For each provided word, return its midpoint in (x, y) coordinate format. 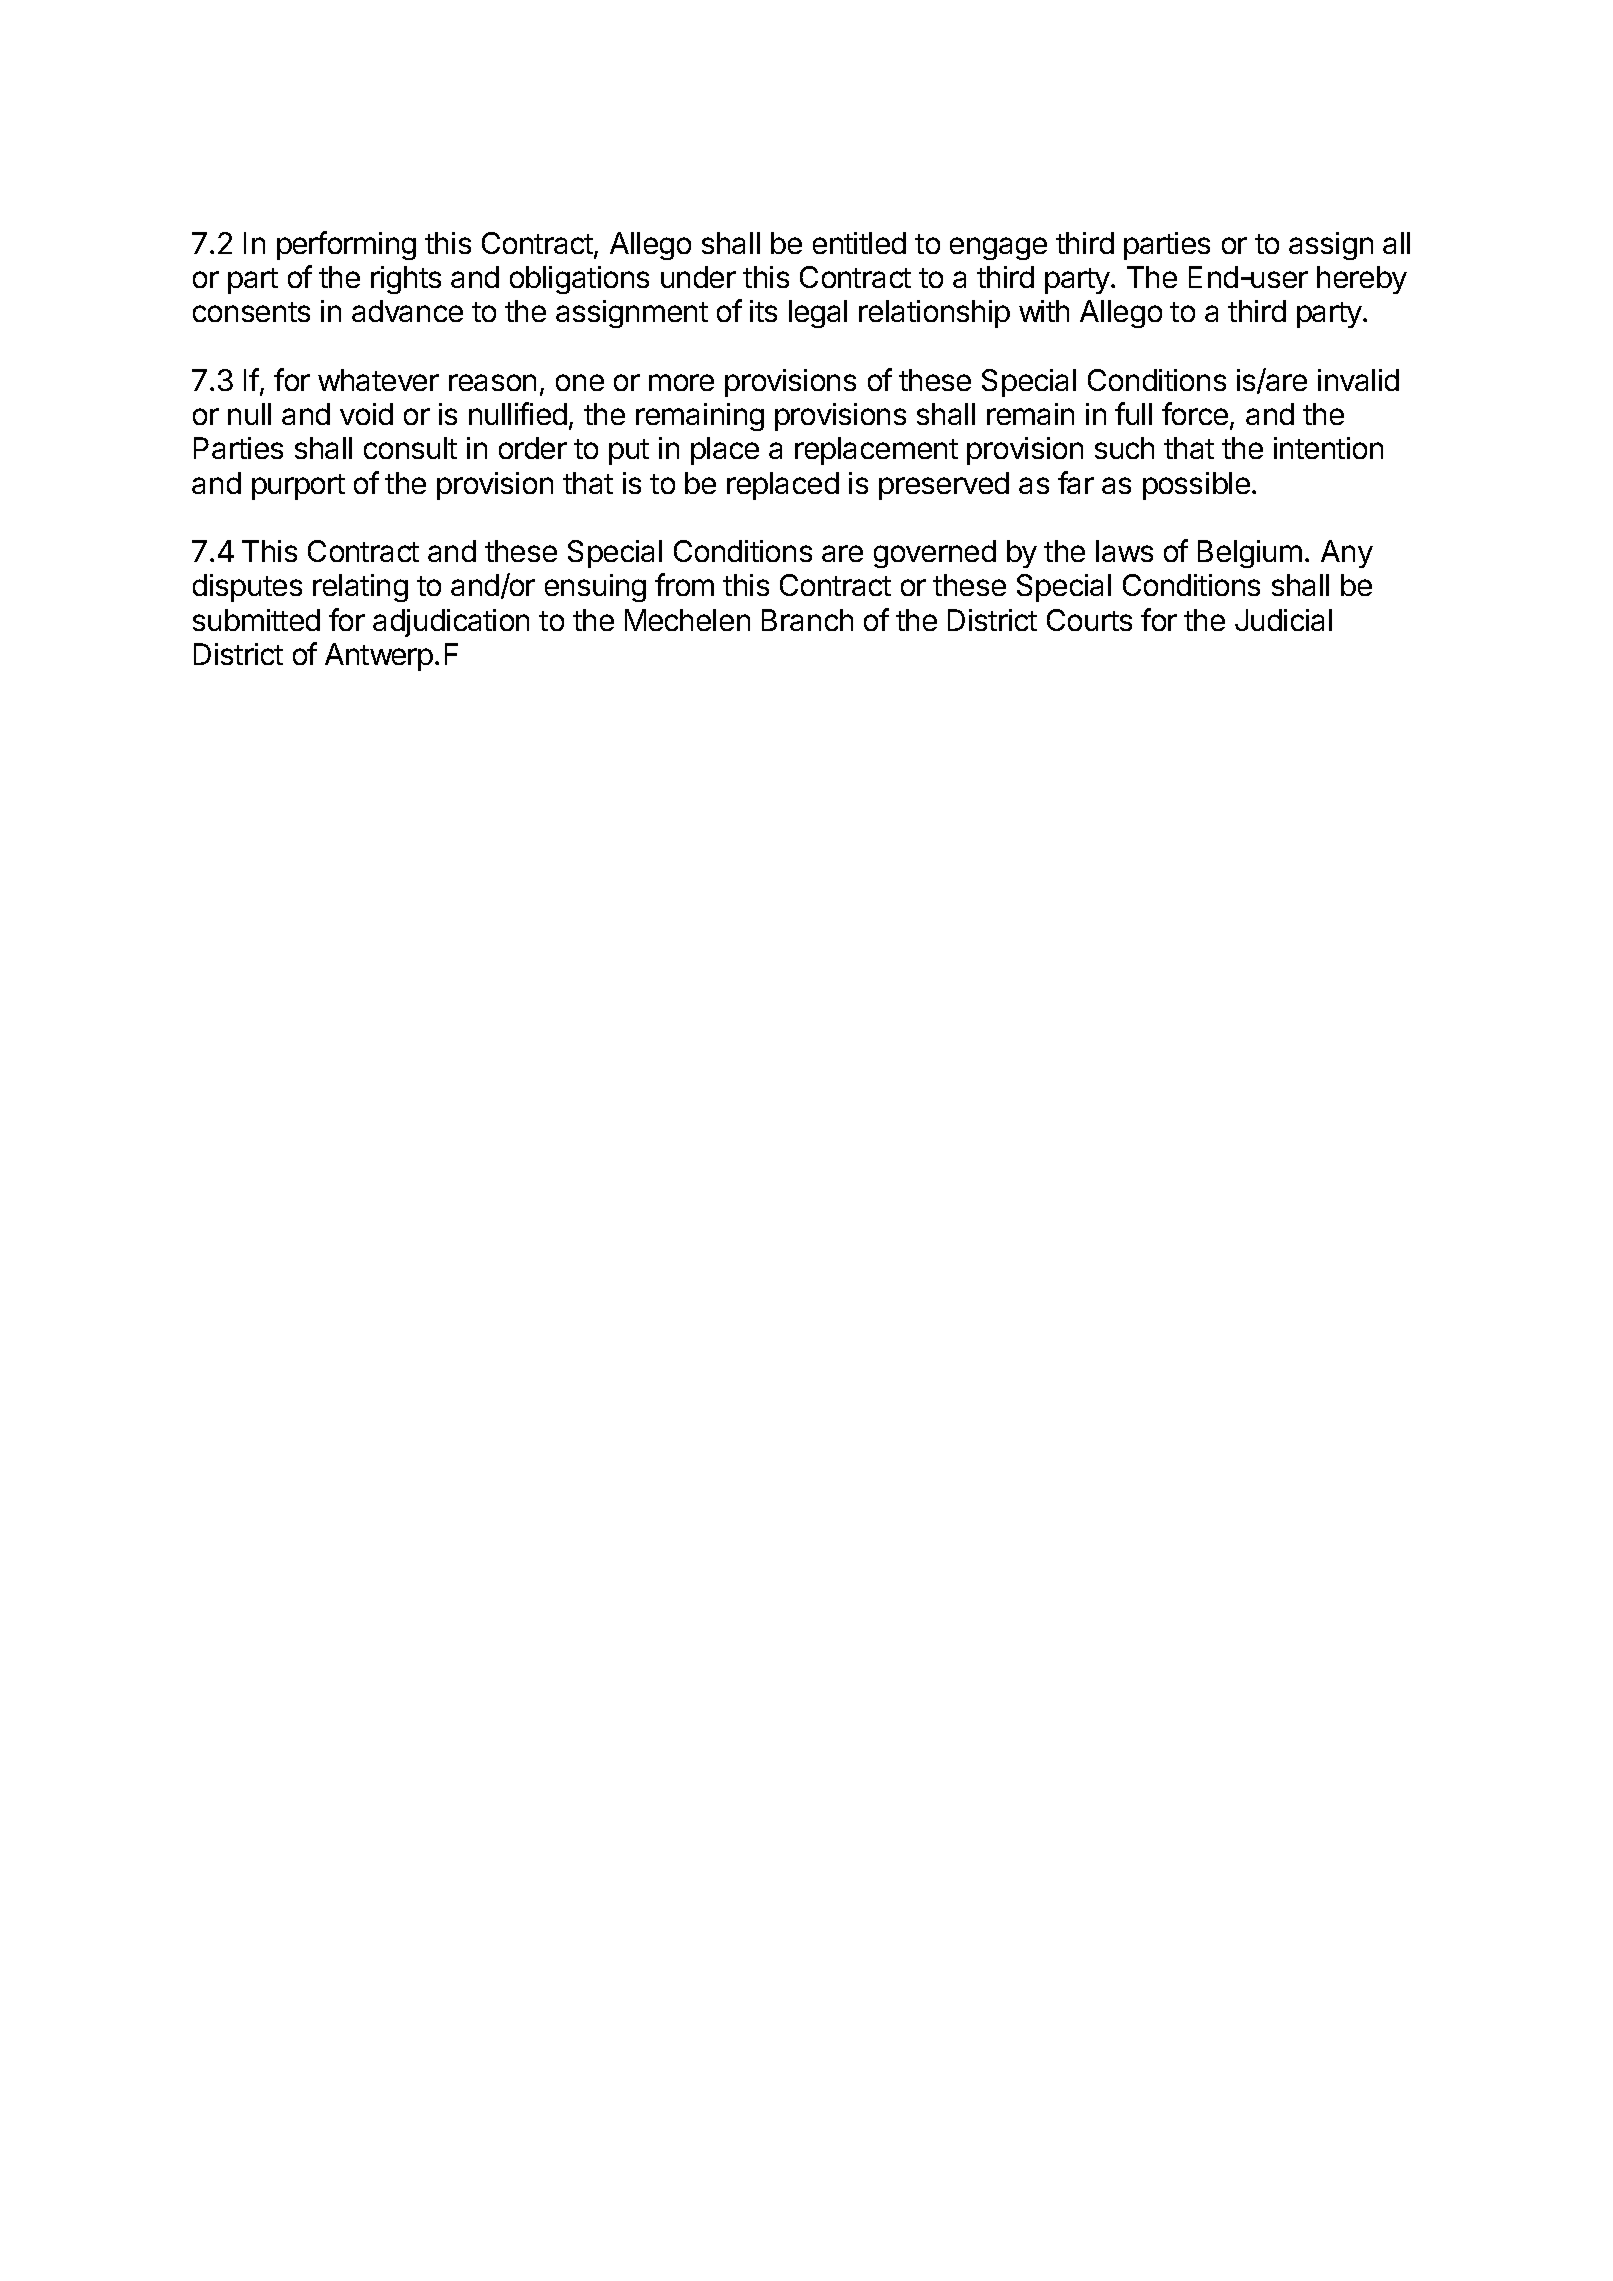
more (681, 382)
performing (346, 245)
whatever (378, 380)
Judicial (1283, 620)
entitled (859, 243)
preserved (944, 486)
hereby (1362, 280)
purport (298, 487)
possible (1196, 486)
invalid (1358, 380)
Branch (807, 620)
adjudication (451, 623)
